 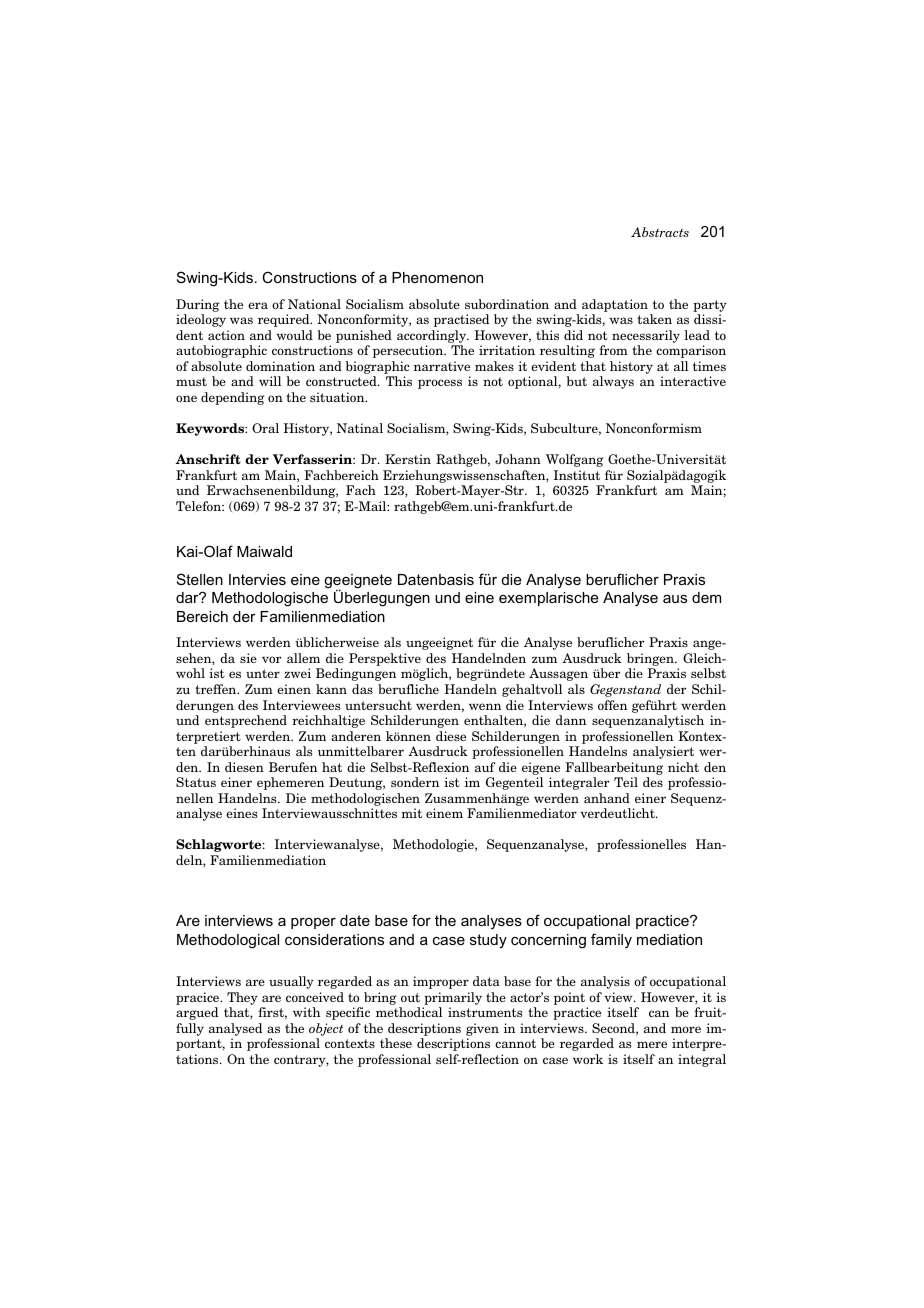 I want to click on more, so click(x=686, y=1029).
